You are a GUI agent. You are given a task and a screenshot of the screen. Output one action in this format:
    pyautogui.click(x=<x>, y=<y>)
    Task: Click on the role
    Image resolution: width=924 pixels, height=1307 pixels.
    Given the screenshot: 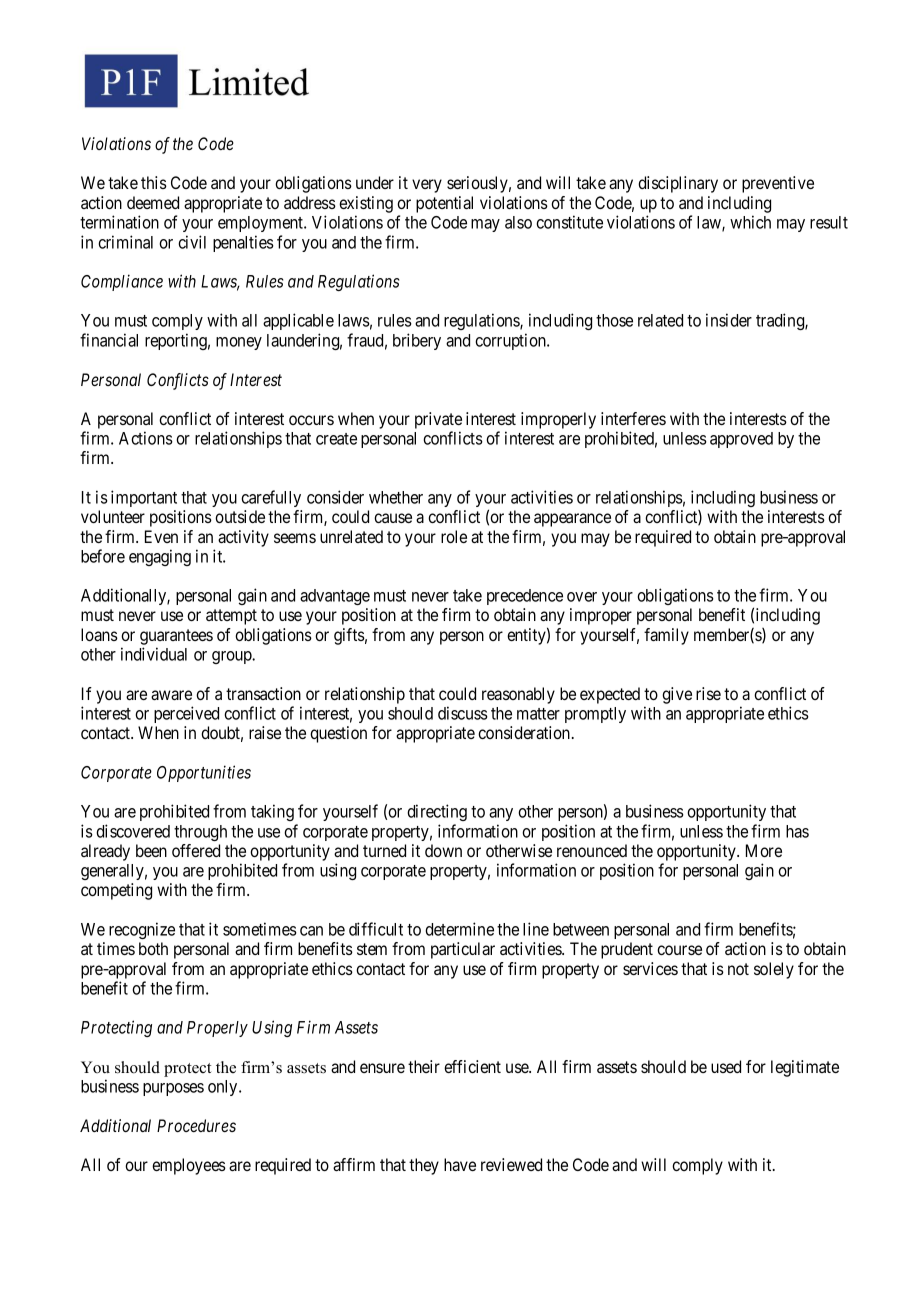 What is the action you would take?
    pyautogui.click(x=454, y=536)
